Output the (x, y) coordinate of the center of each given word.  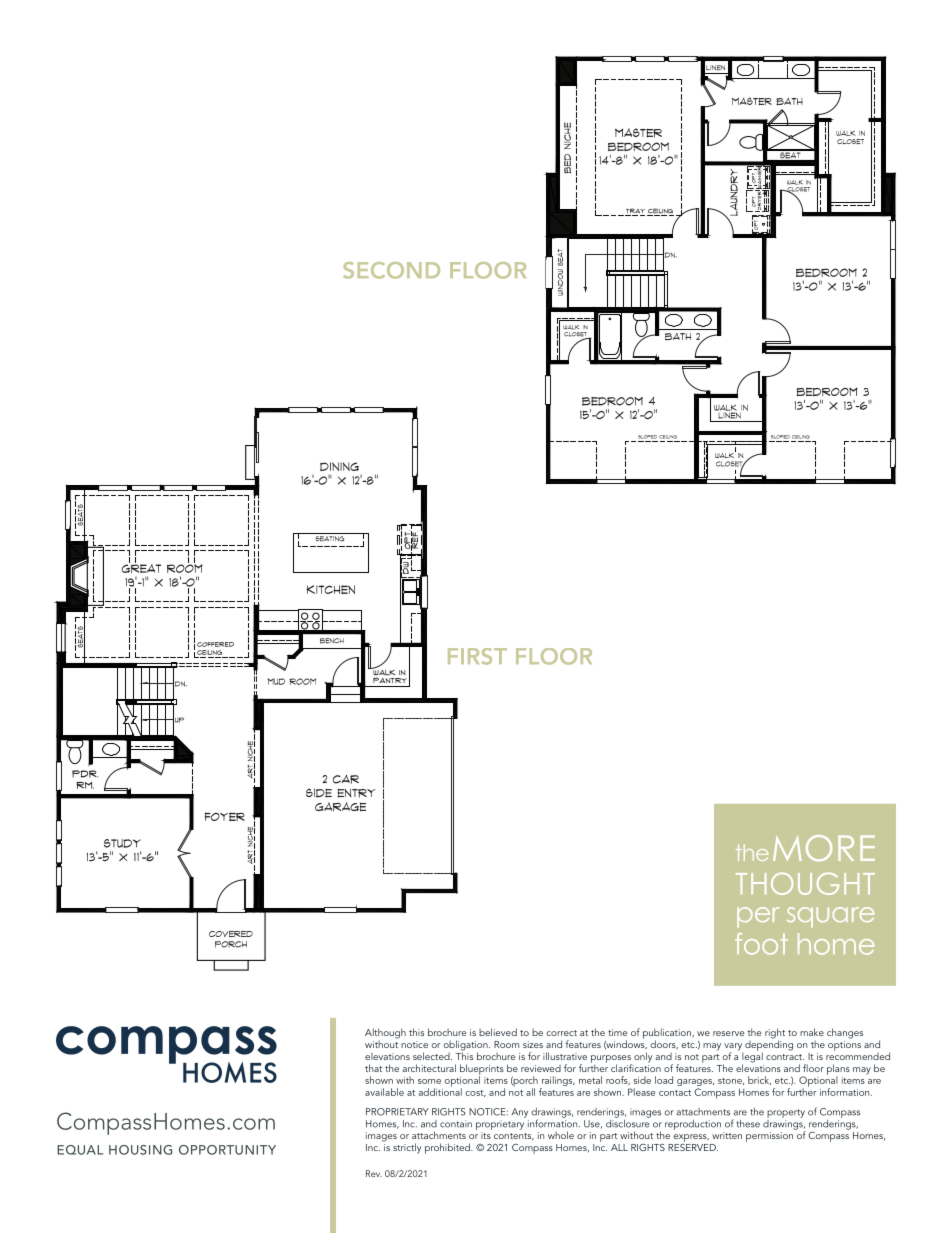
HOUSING (140, 1150)
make (812, 1032)
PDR (85, 774)
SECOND (391, 270)
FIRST (477, 656)
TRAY (635, 212)
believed (498, 1032)
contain (456, 1124)
